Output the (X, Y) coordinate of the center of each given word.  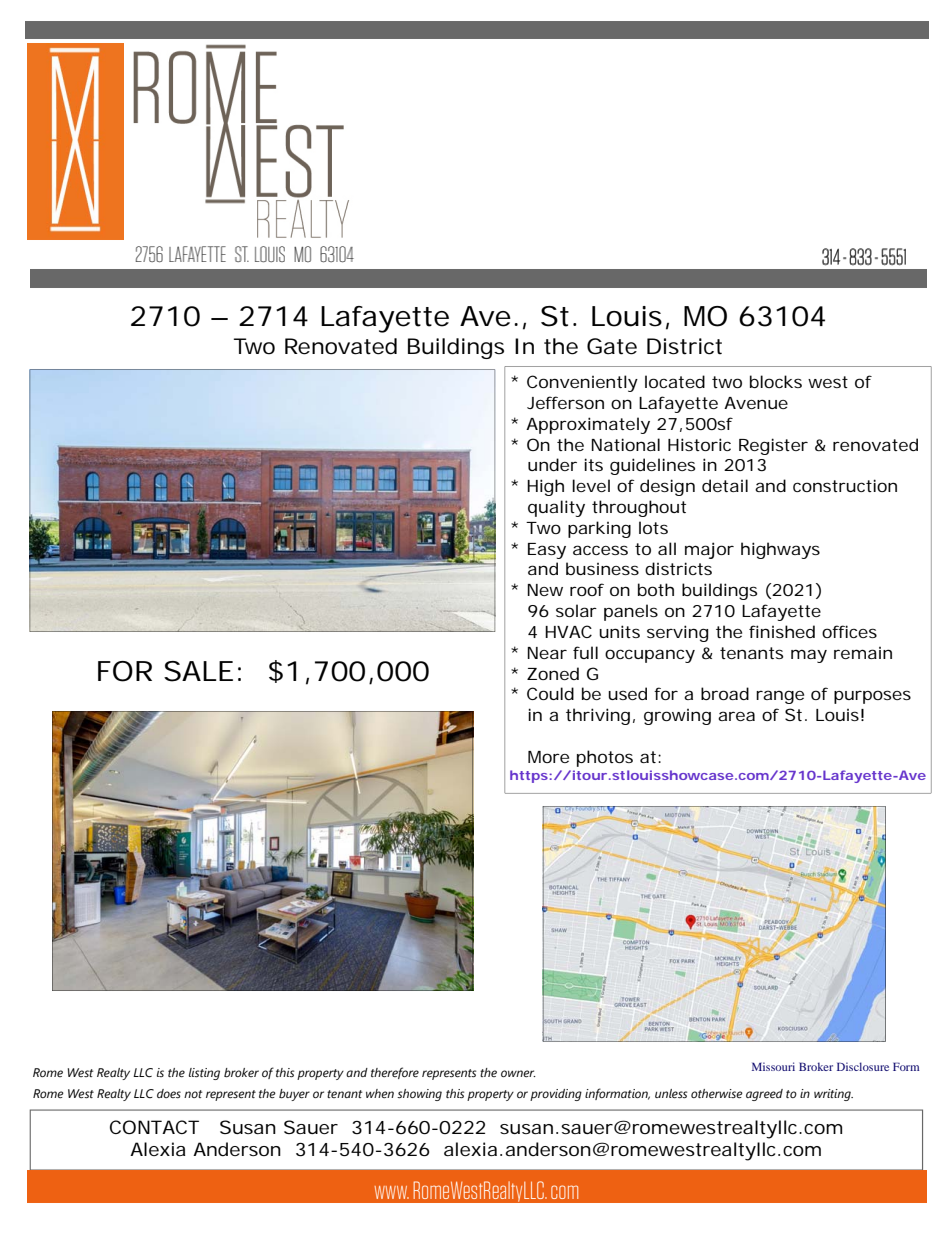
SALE (198, 671)
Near (547, 653)
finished (782, 631)
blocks (776, 381)
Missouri (773, 1066)
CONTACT (154, 1127)
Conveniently (582, 383)
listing (204, 1074)
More (548, 757)
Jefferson (565, 402)
